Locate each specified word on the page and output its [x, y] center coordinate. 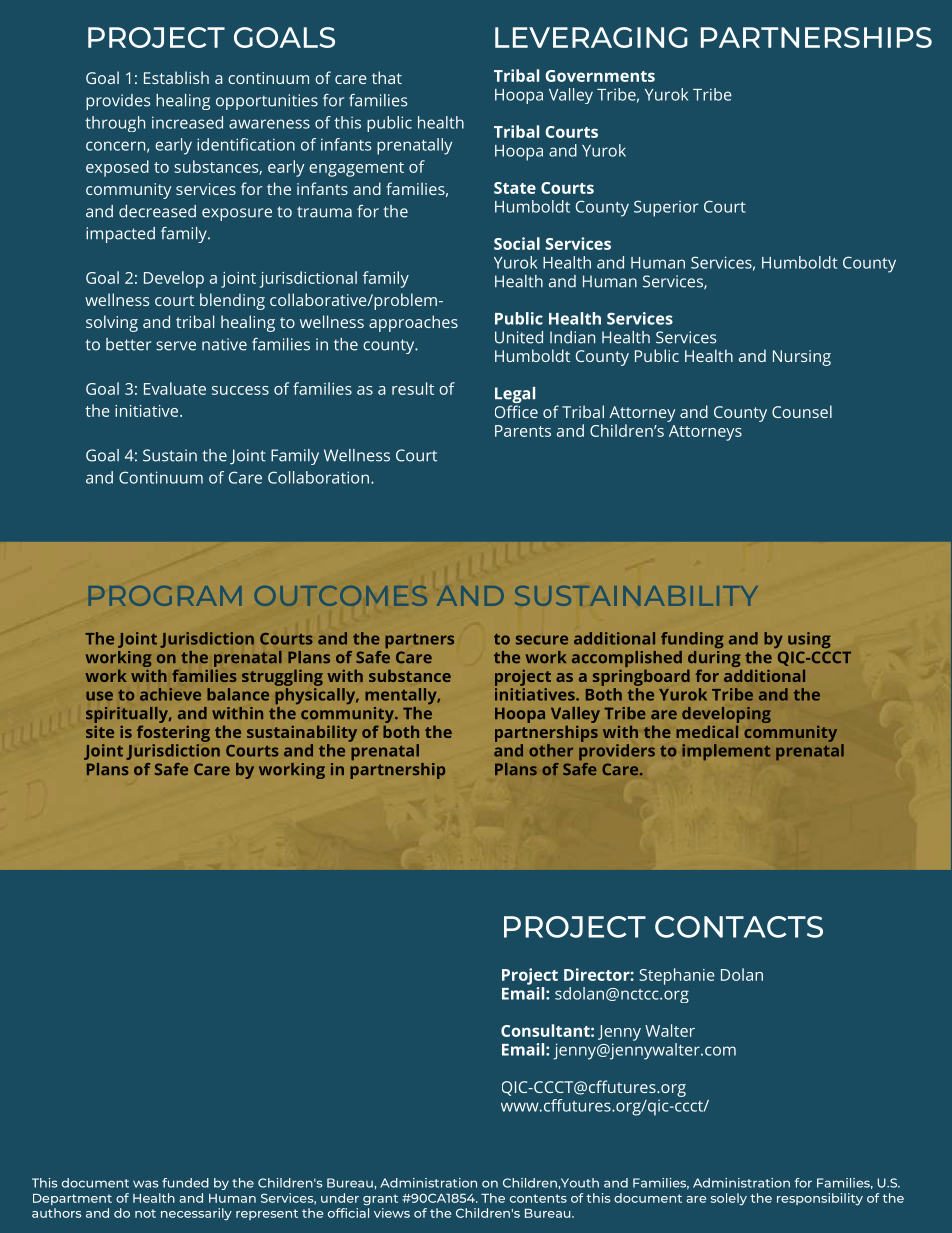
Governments [600, 76]
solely [729, 1199]
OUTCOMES [341, 596]
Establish [176, 77]
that [387, 77]
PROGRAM [165, 596]
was [146, 1184]
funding [692, 640]
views [392, 1213]
